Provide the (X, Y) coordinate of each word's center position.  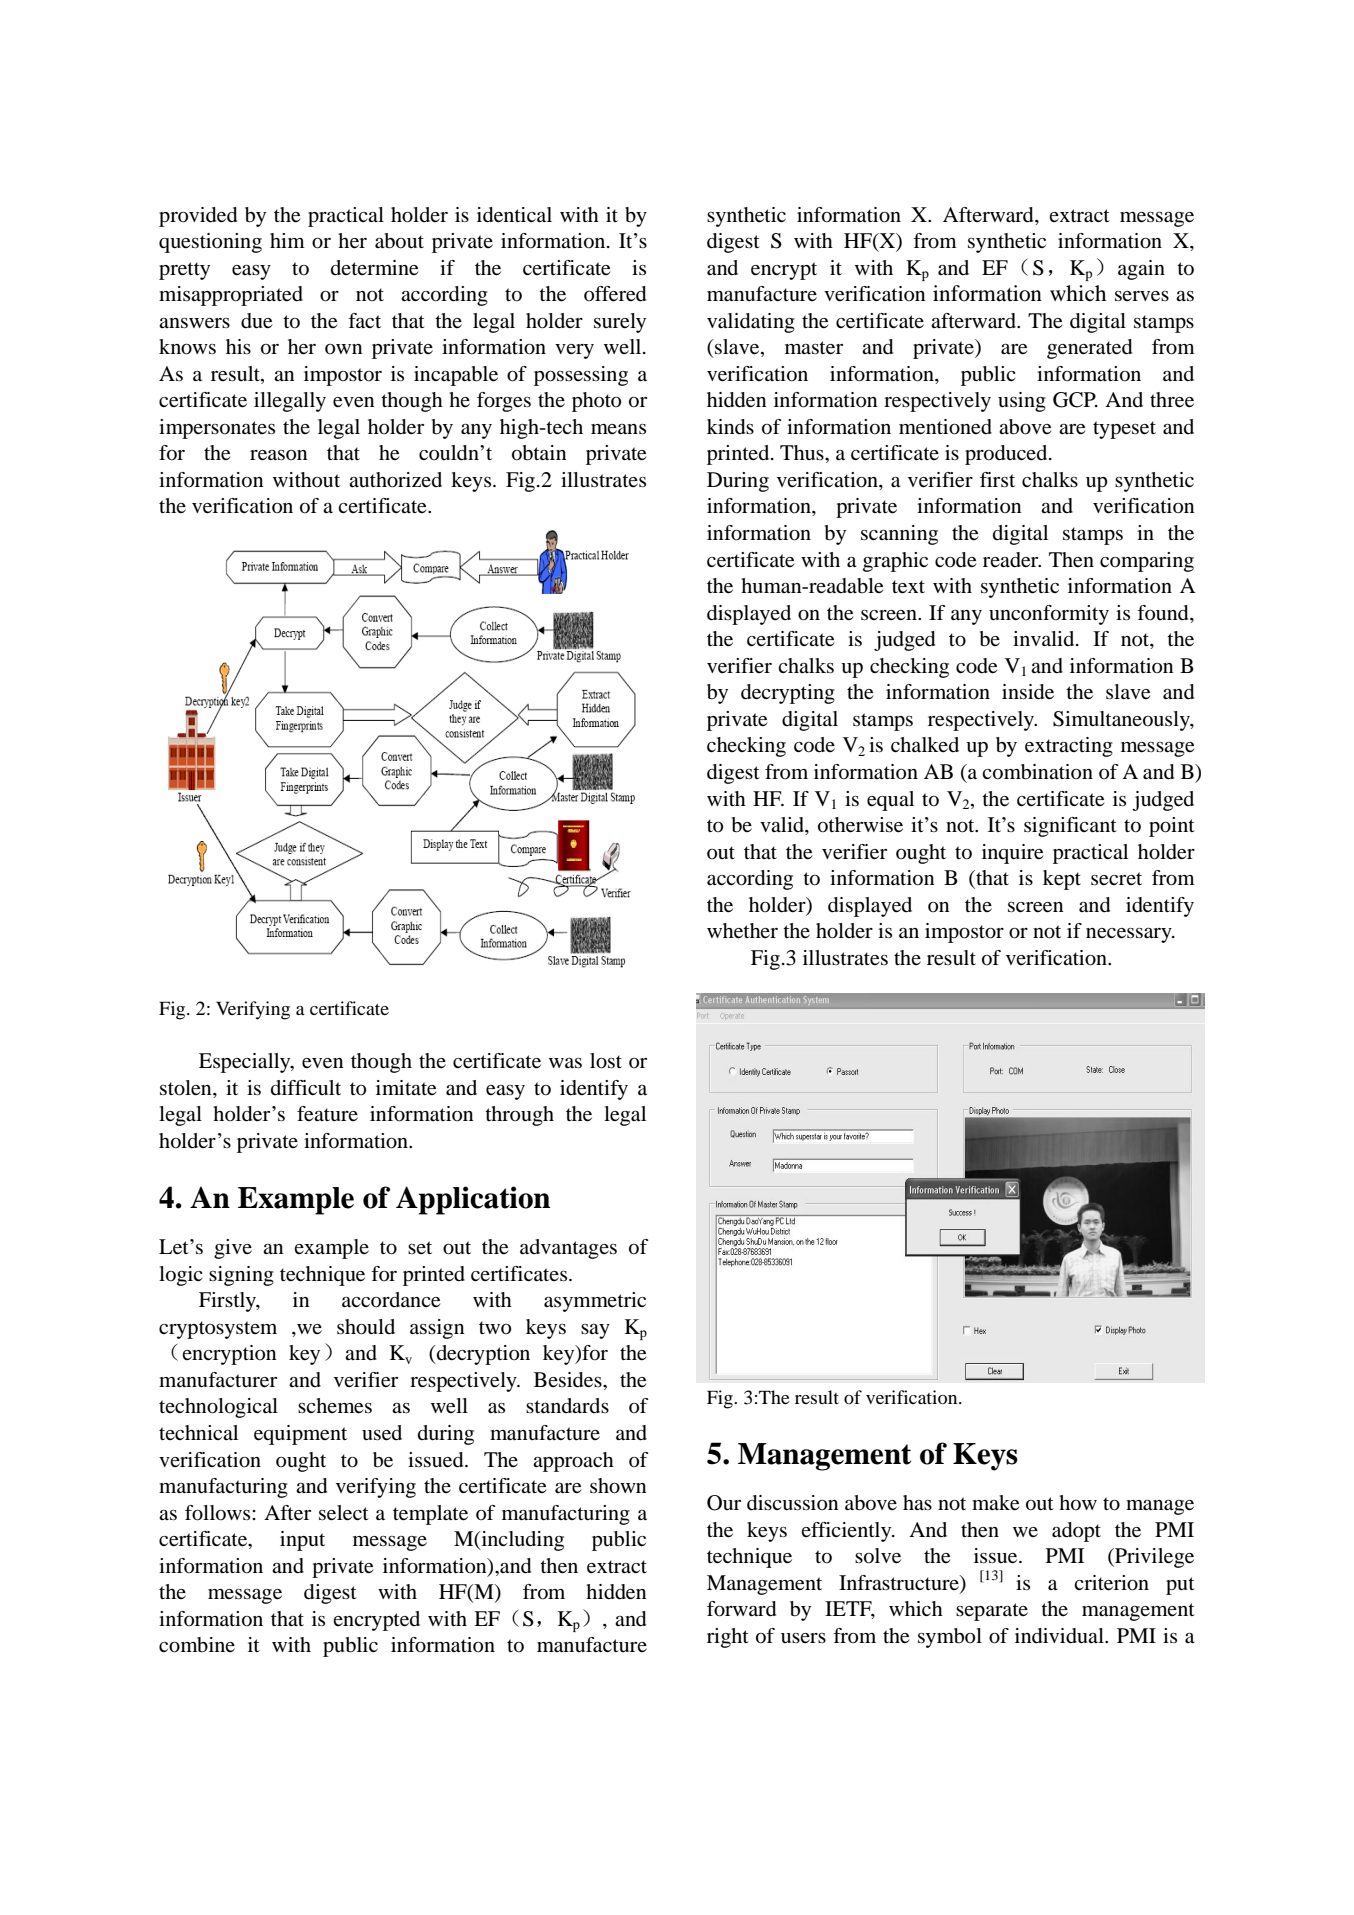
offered (615, 294)
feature (327, 1114)
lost (606, 1061)
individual (1060, 1636)
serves (1142, 296)
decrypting (788, 694)
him (287, 240)
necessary (1130, 935)
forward (741, 1609)
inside (1028, 692)
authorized (395, 480)
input (302, 1541)
